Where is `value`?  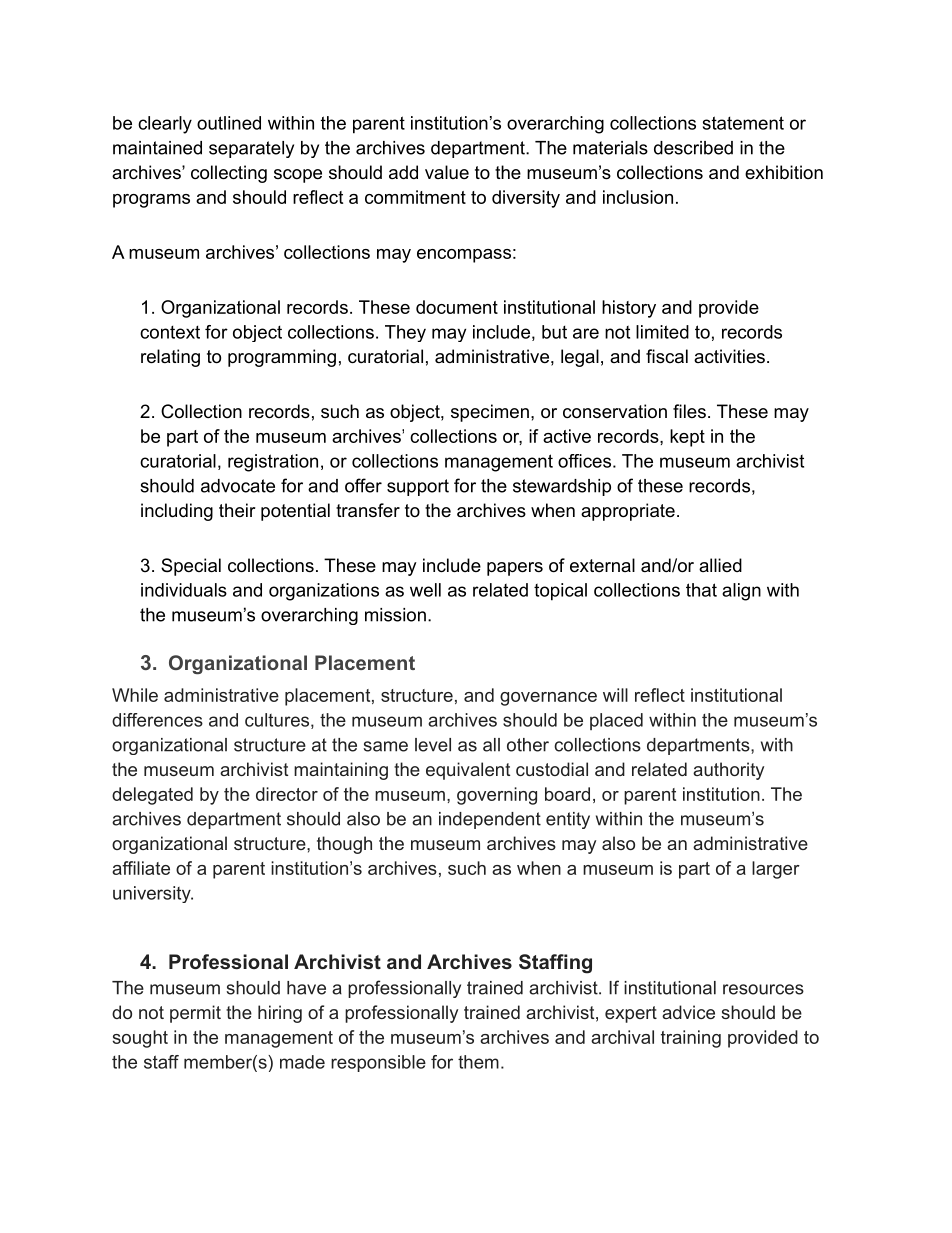 value is located at coordinates (447, 172).
